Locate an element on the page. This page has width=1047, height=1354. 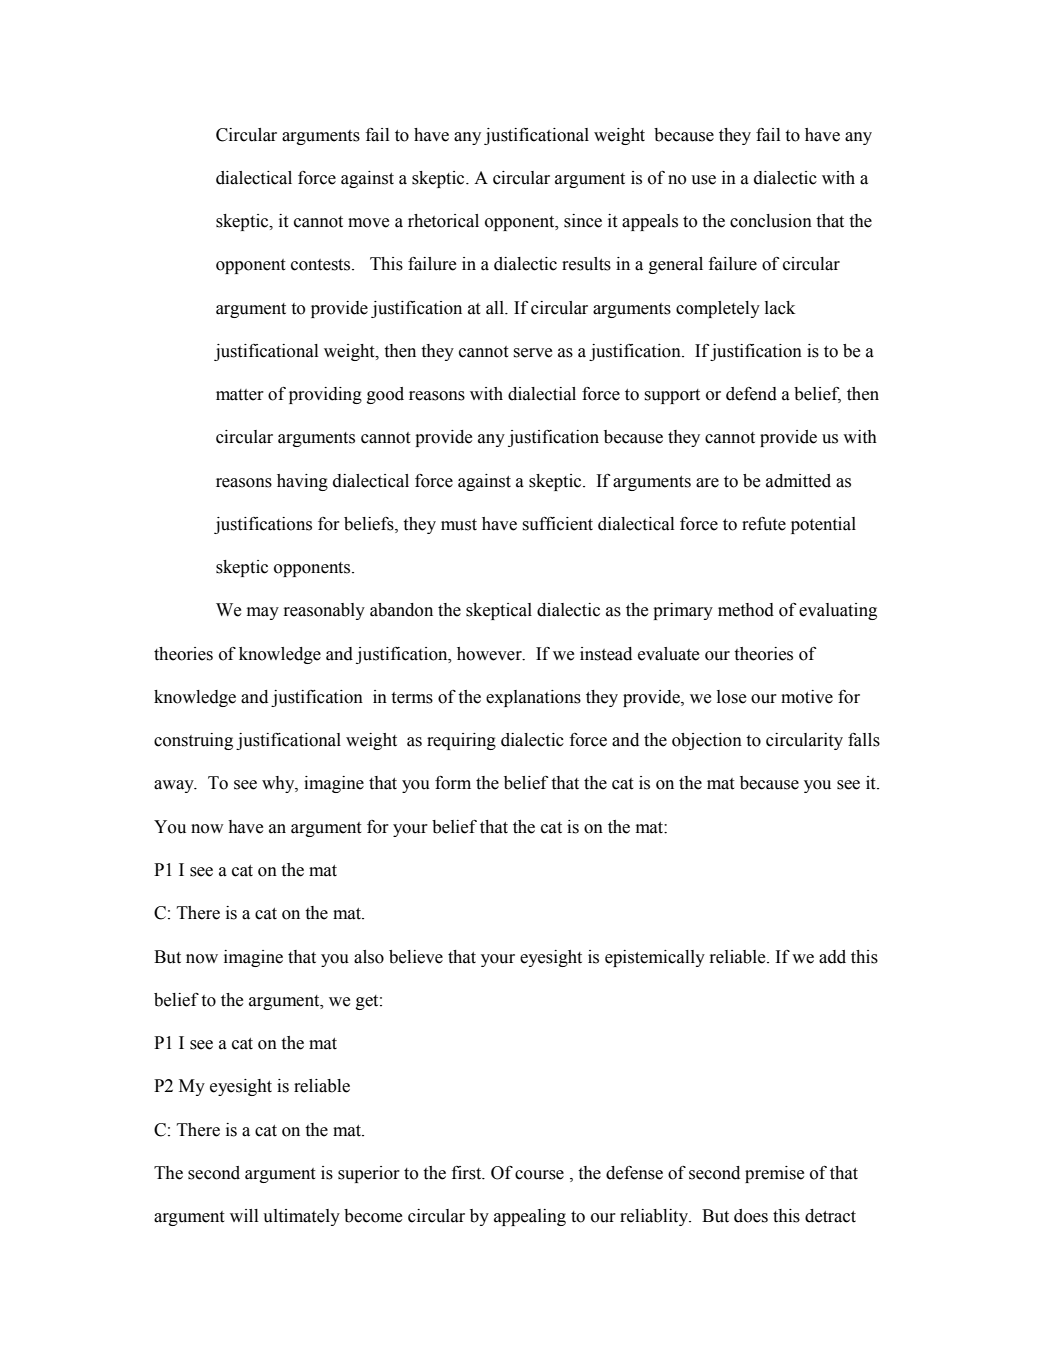
construing is located at coordinates (193, 741).
